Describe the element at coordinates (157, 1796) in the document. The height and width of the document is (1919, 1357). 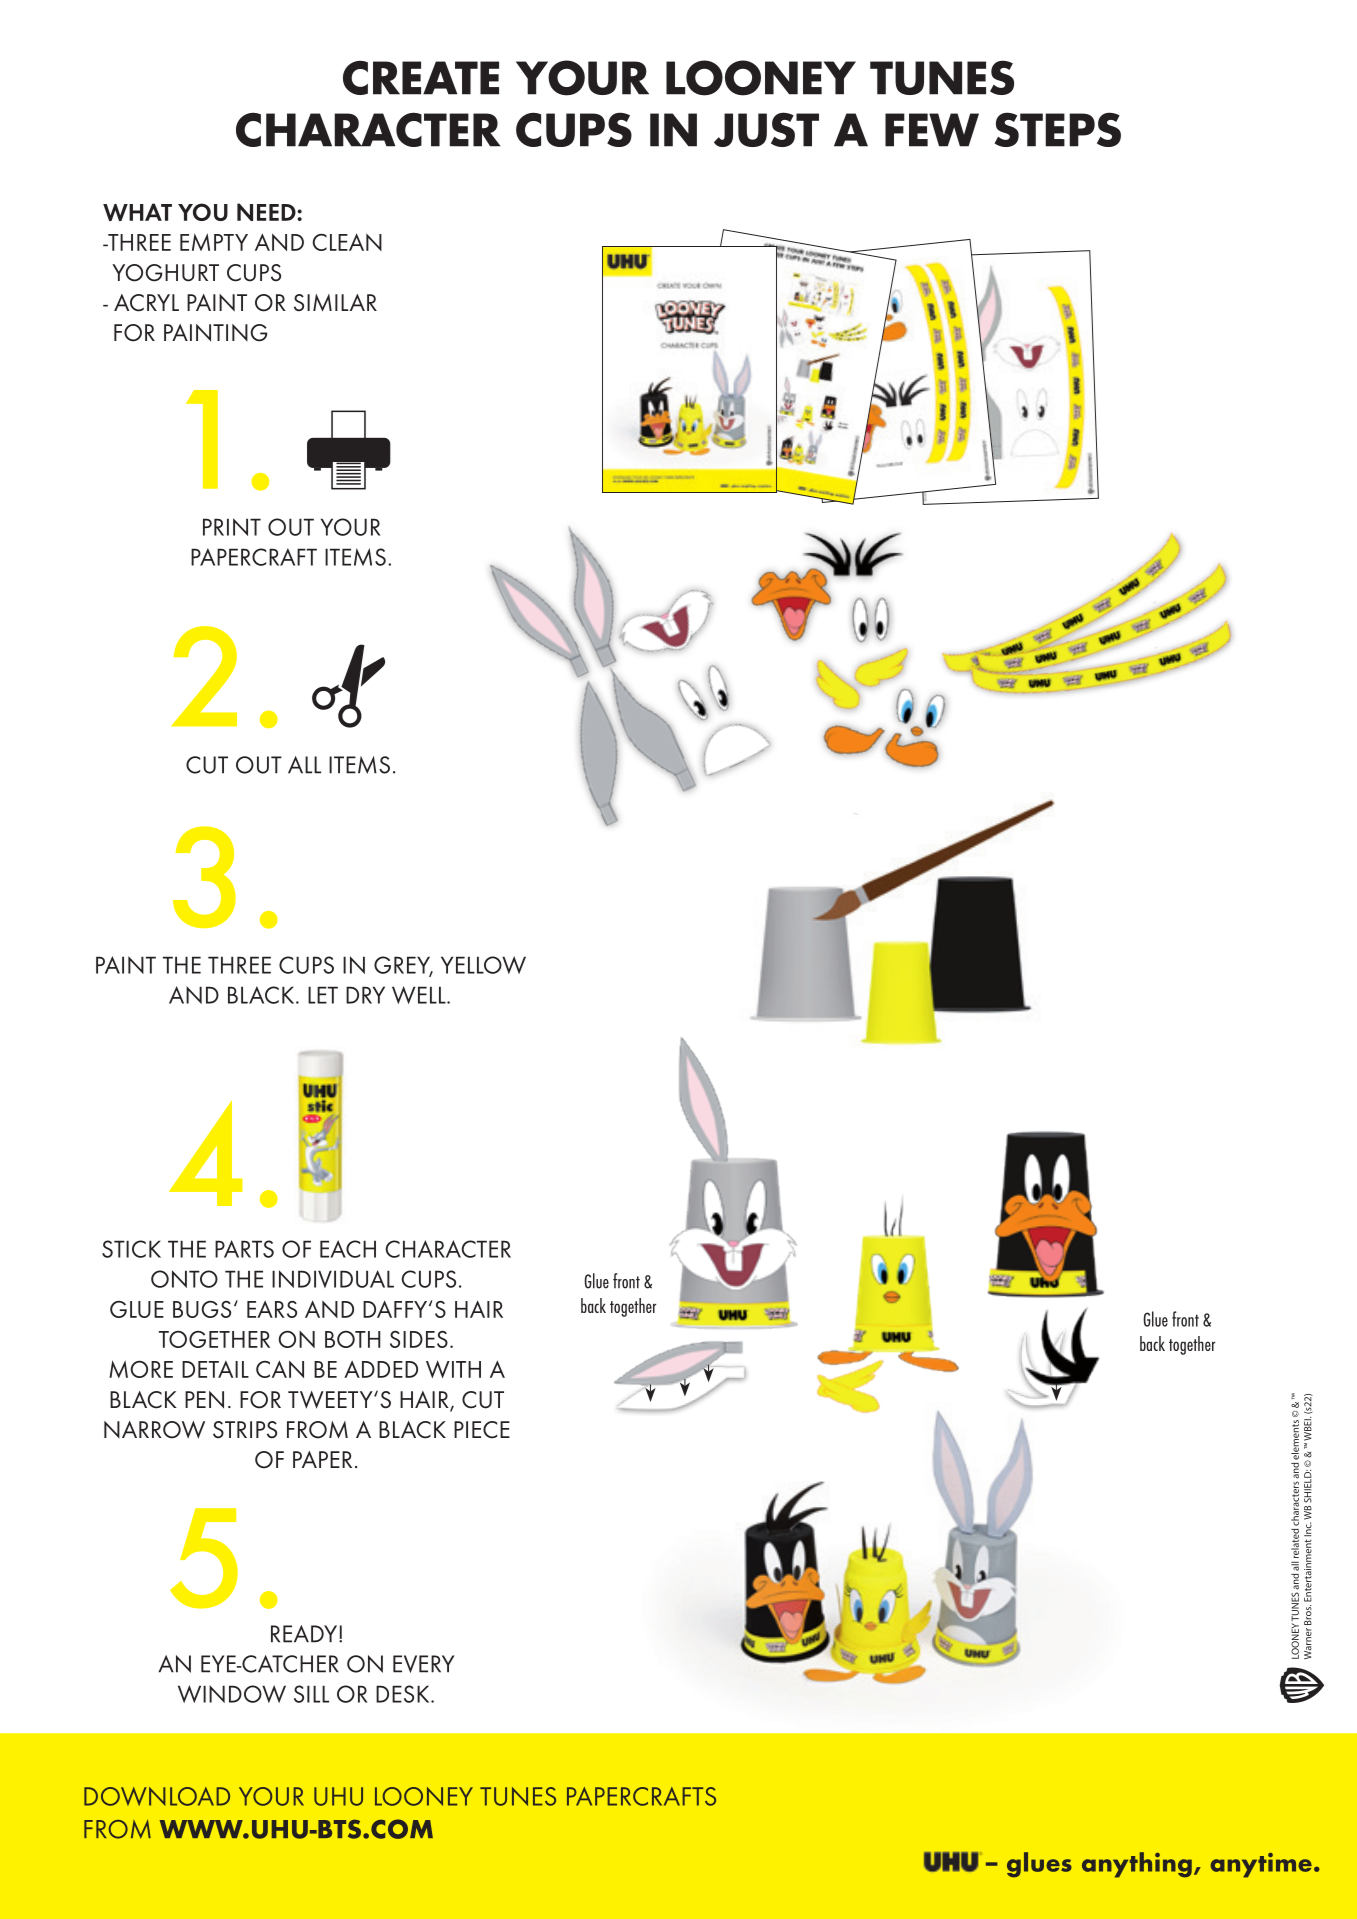
I see `DOWNLOAD` at that location.
